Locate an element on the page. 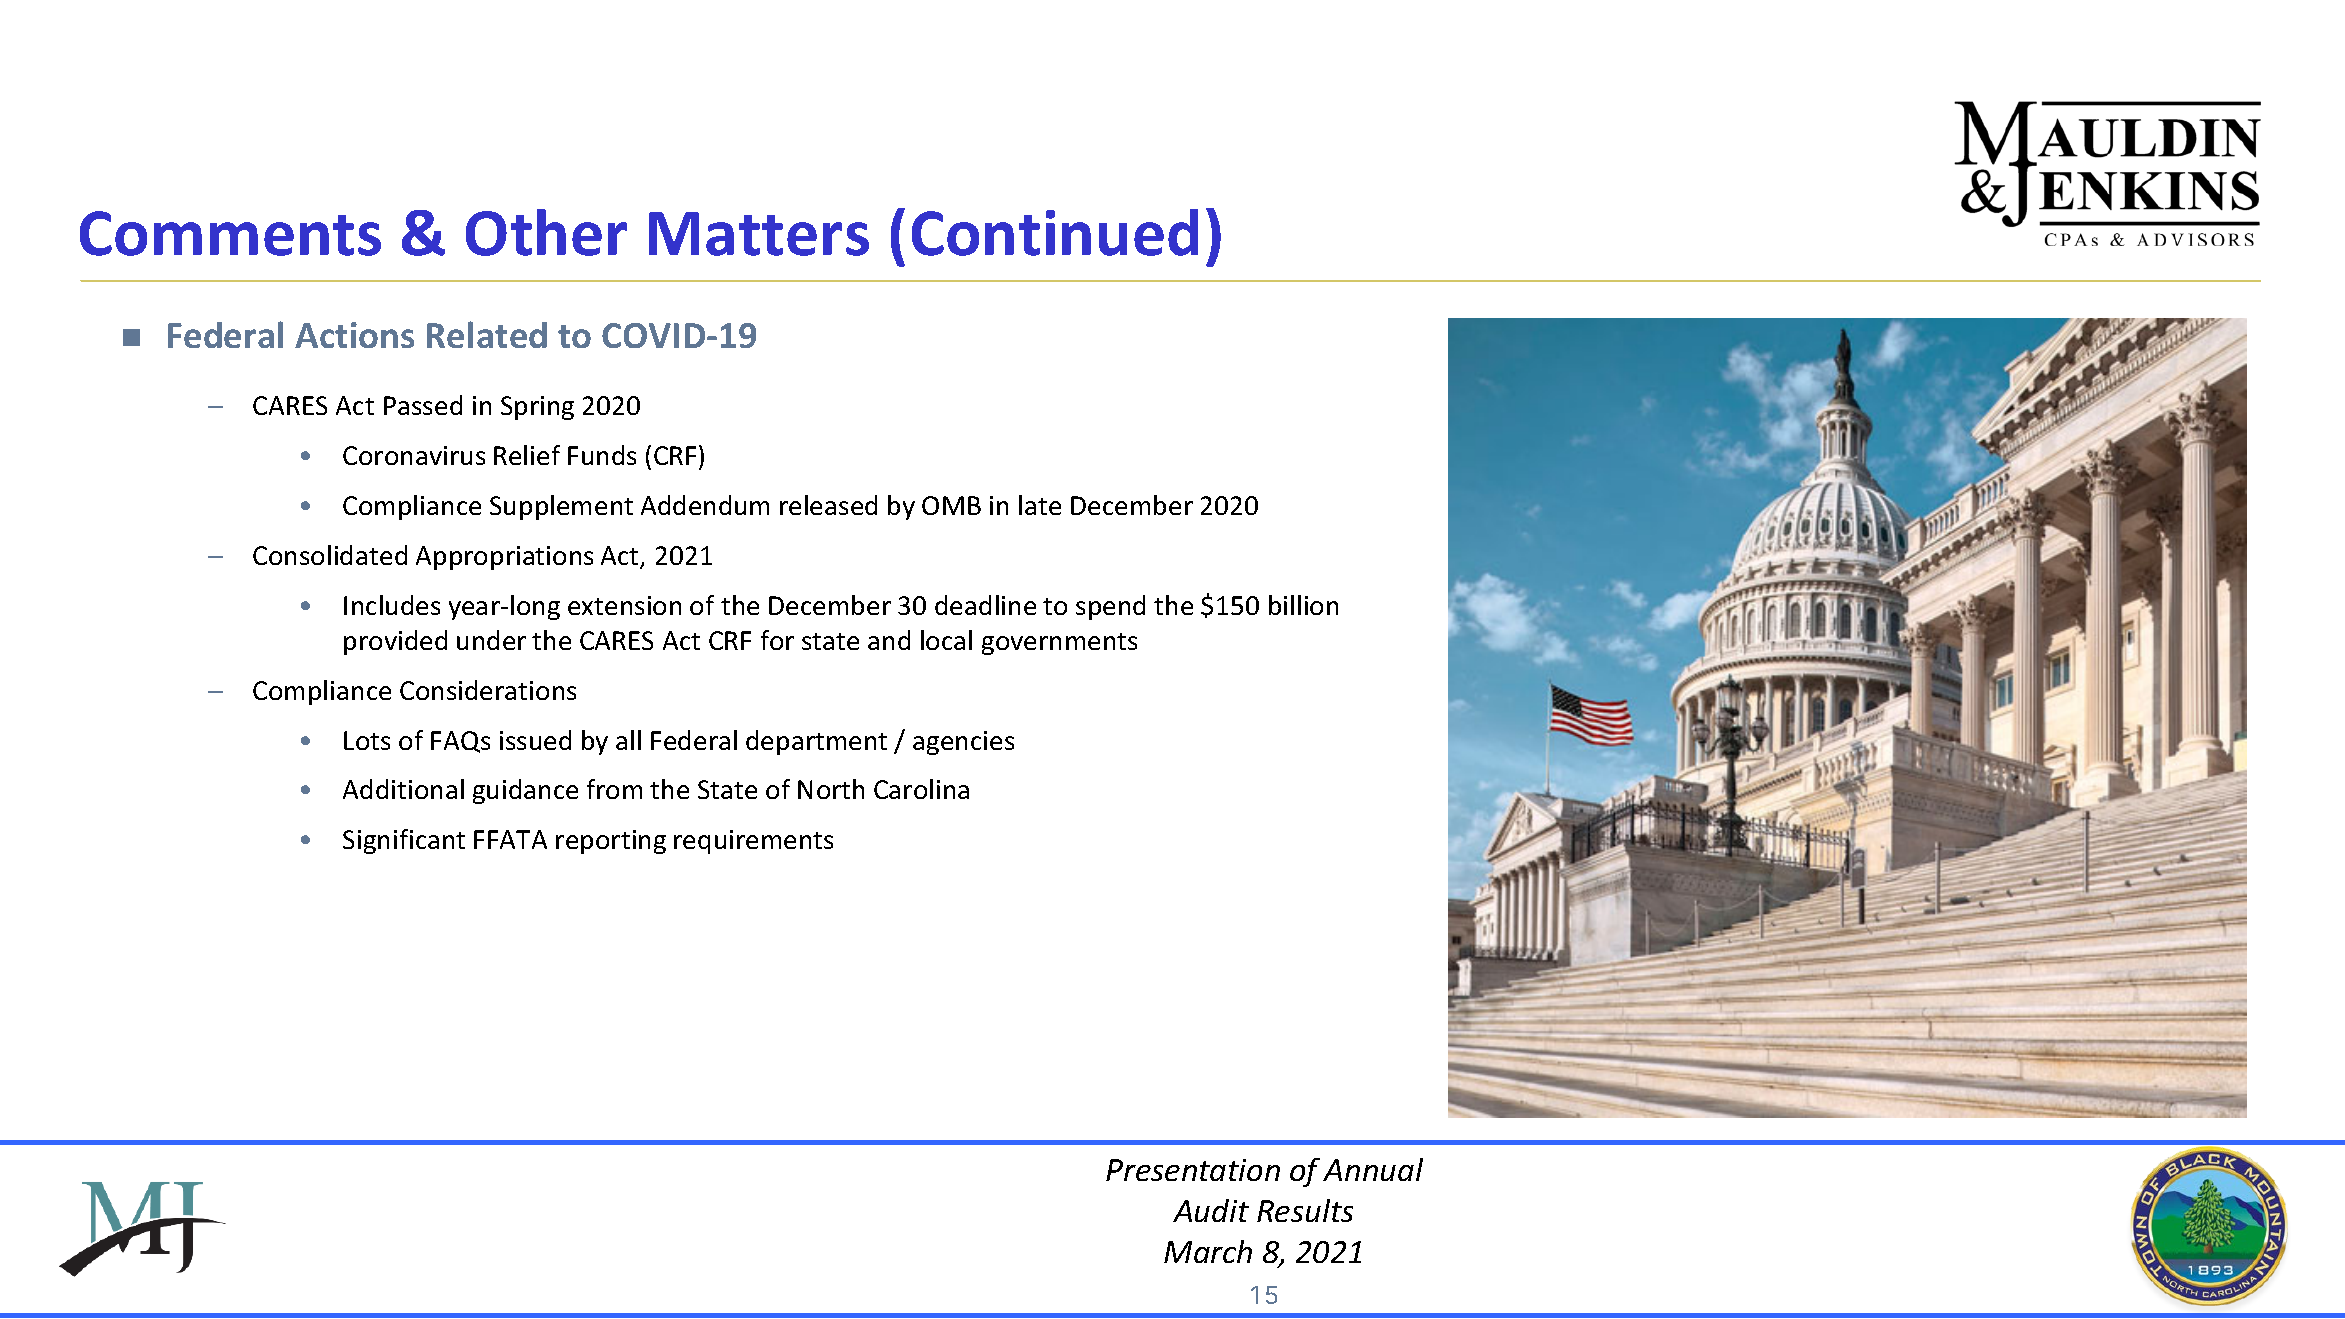 This document has width=2345, height=1319. Presentation is located at coordinates (1193, 1170).
